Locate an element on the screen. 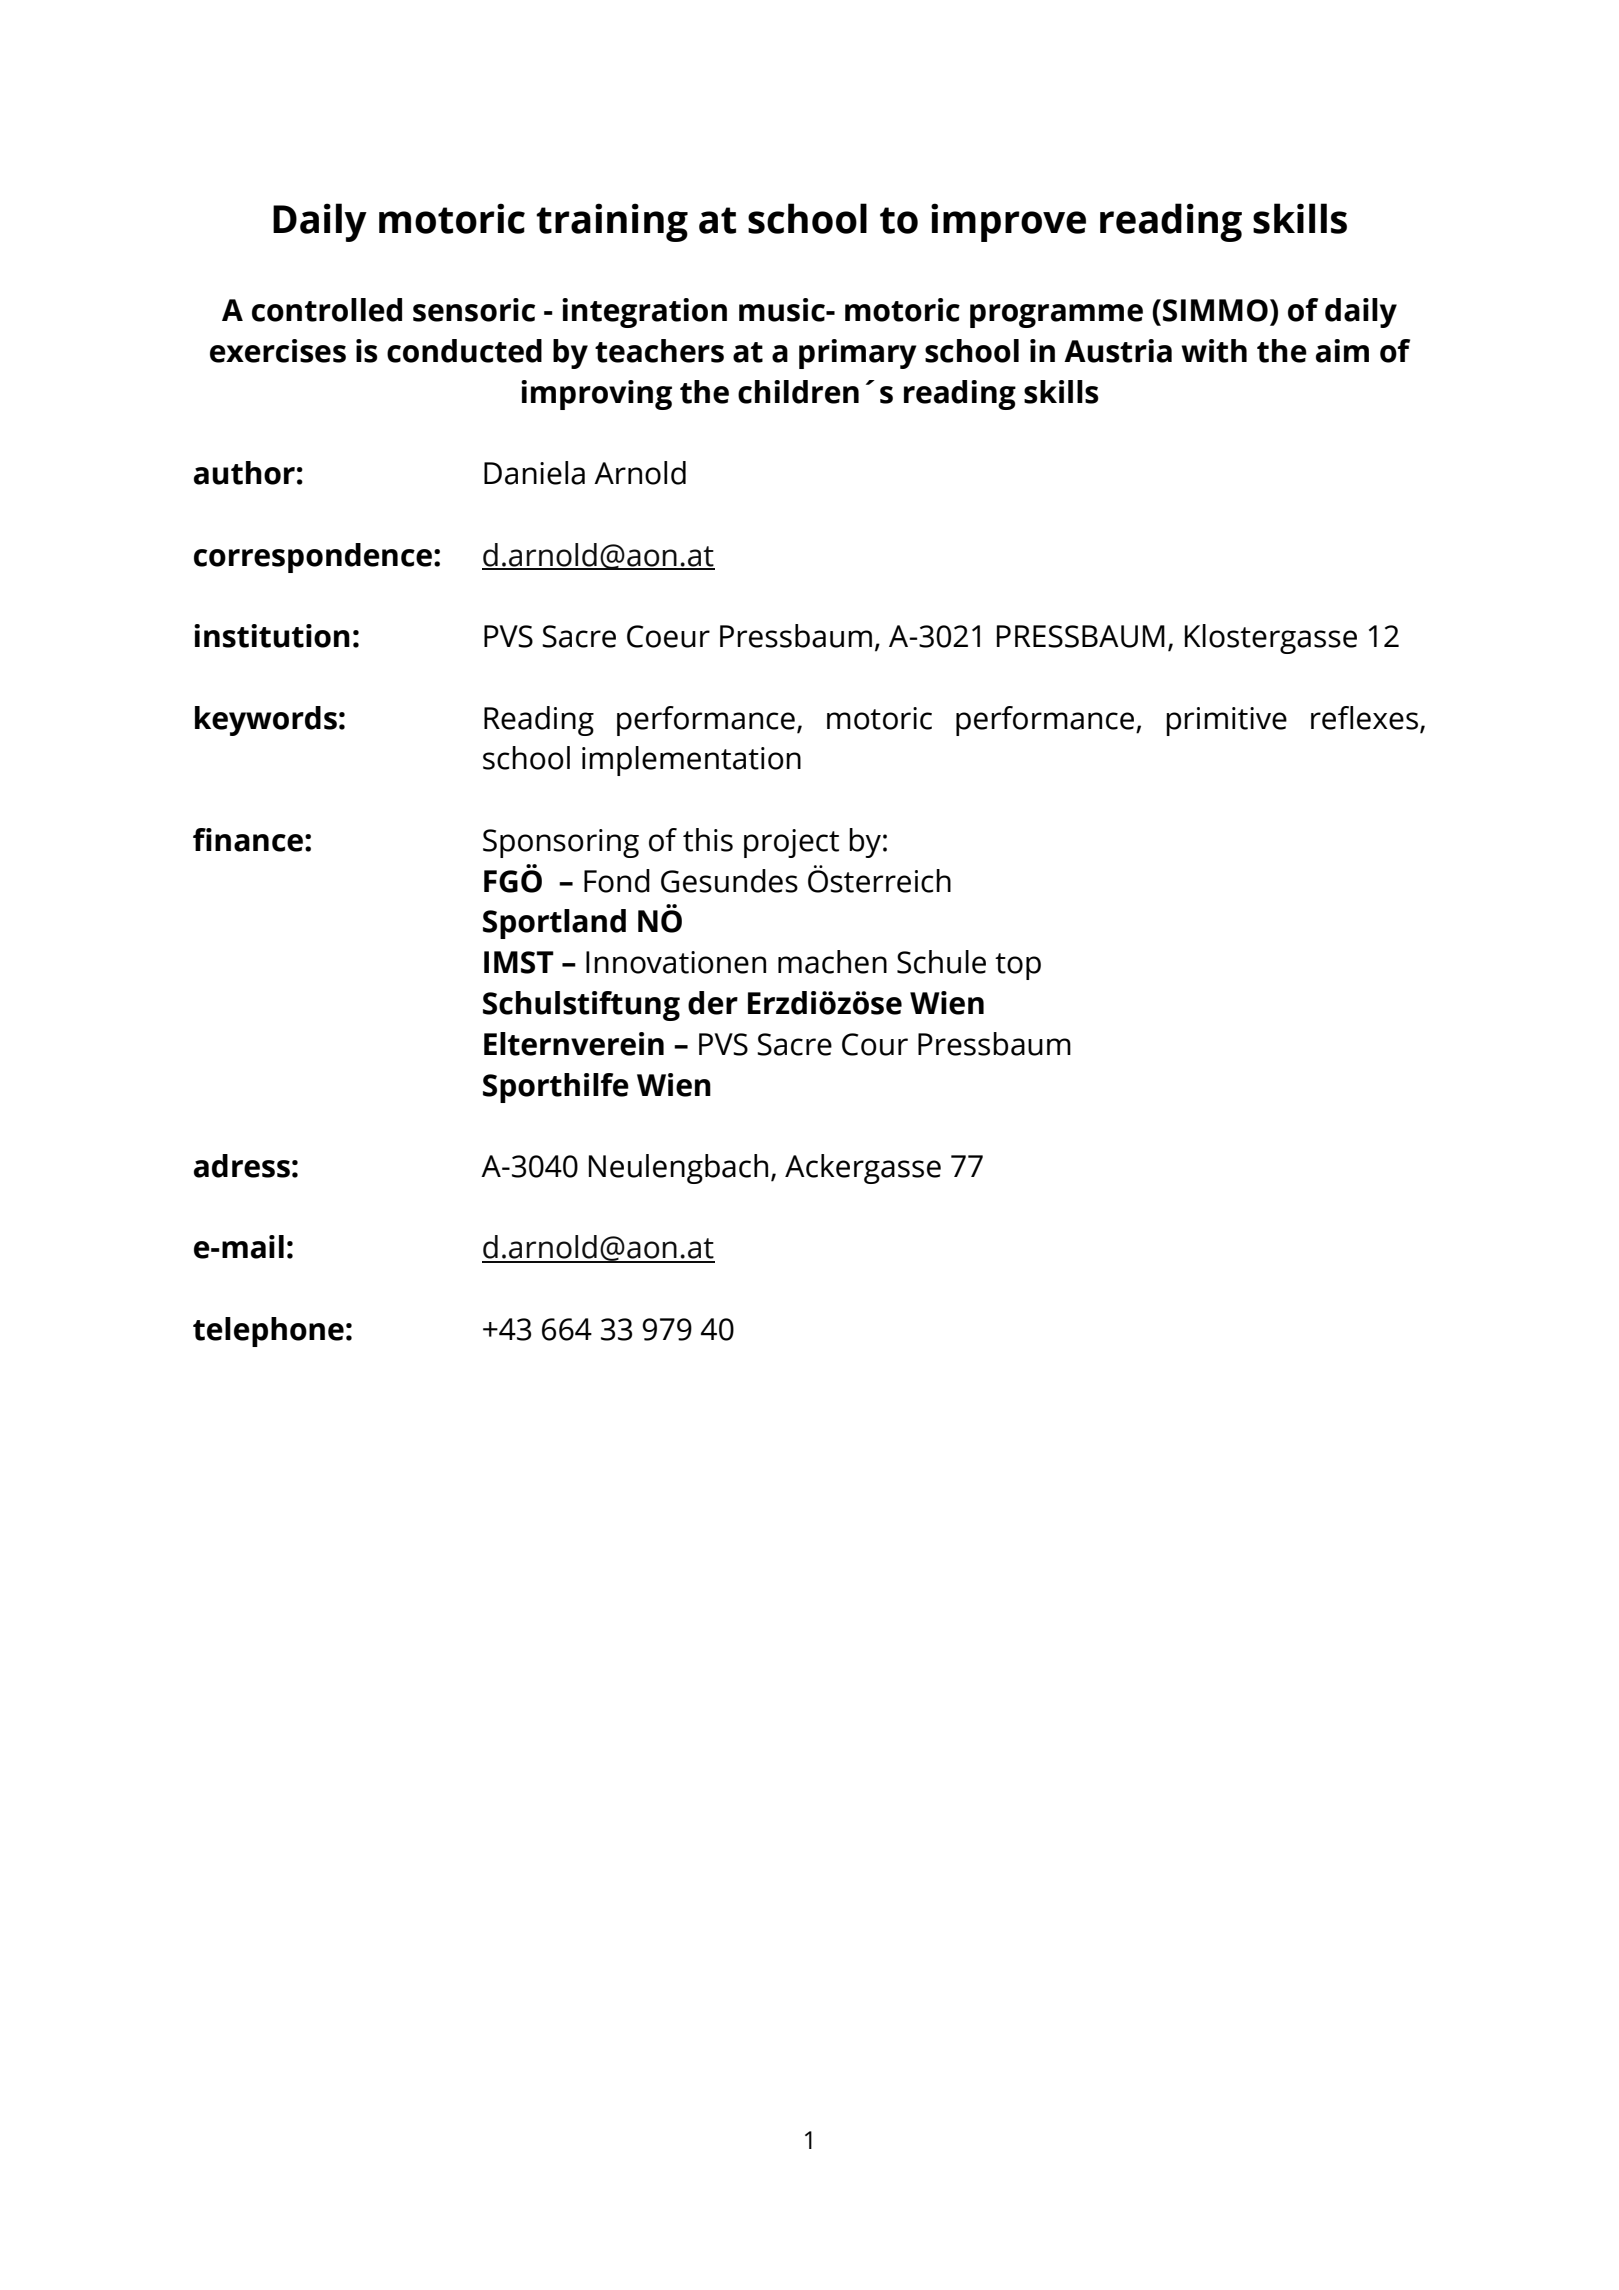  primitive is located at coordinates (1226, 721).
